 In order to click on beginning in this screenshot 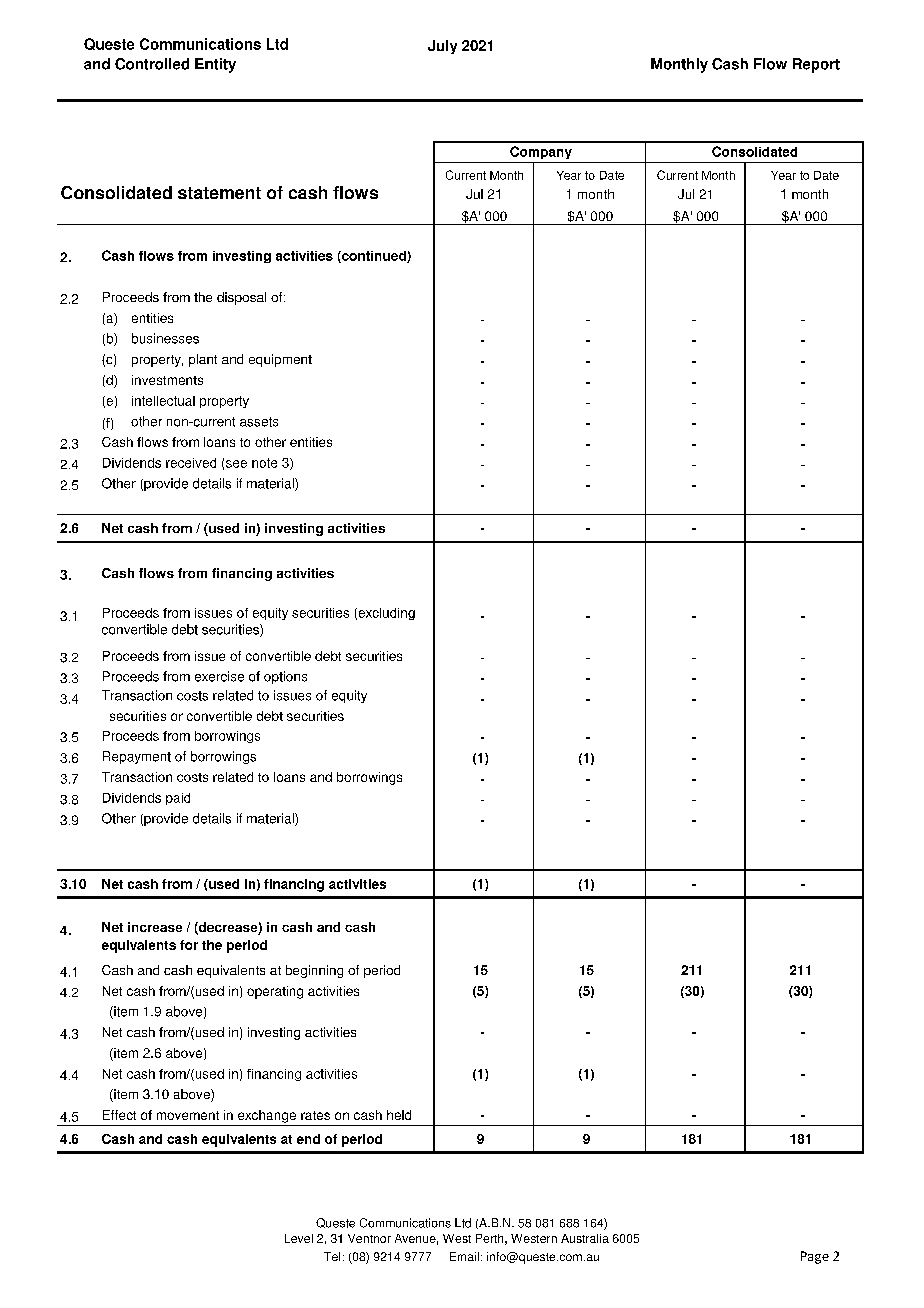, I will do `click(314, 971)`.
